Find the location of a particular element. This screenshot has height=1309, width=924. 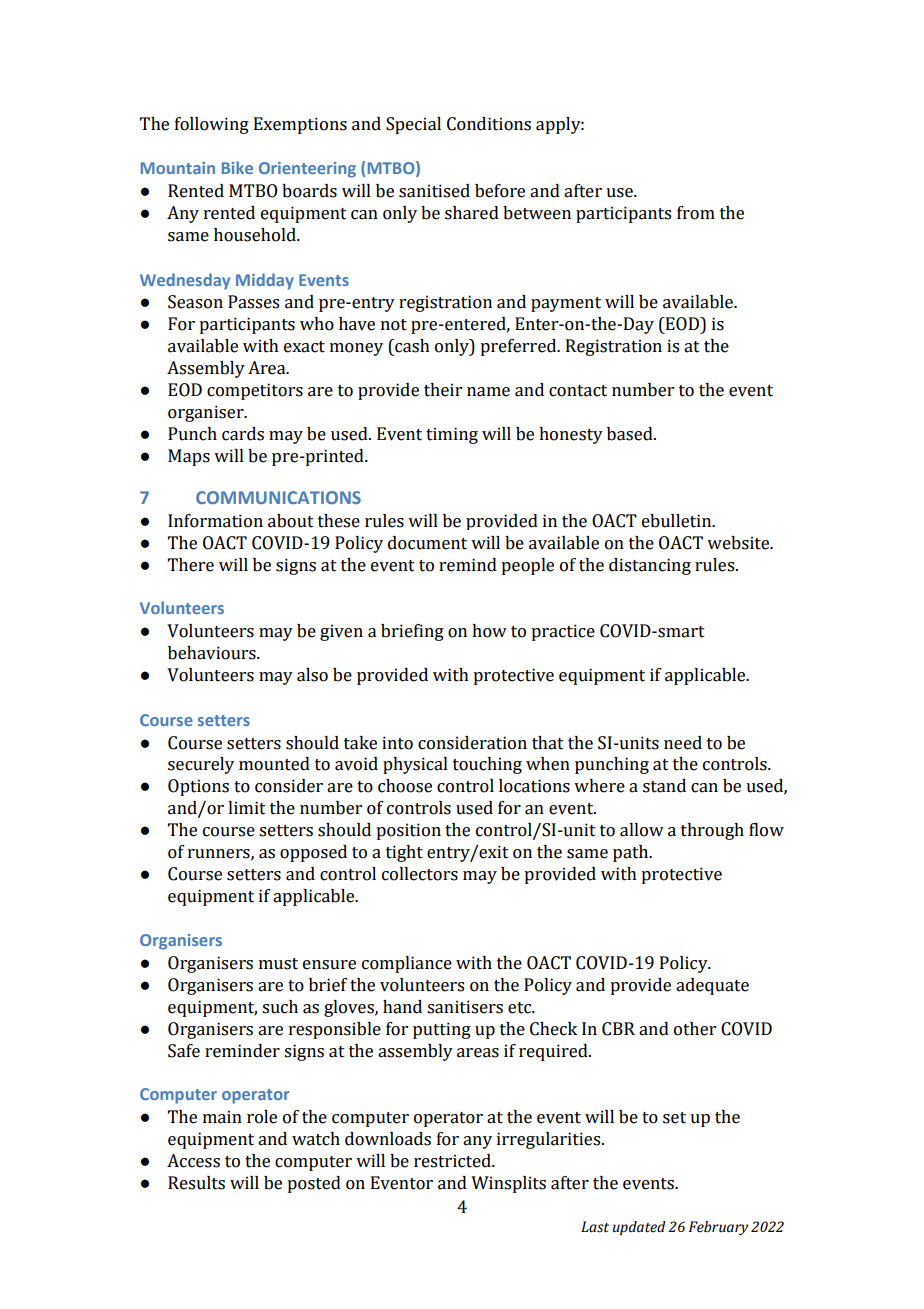

restricted is located at coordinates (453, 1161).
